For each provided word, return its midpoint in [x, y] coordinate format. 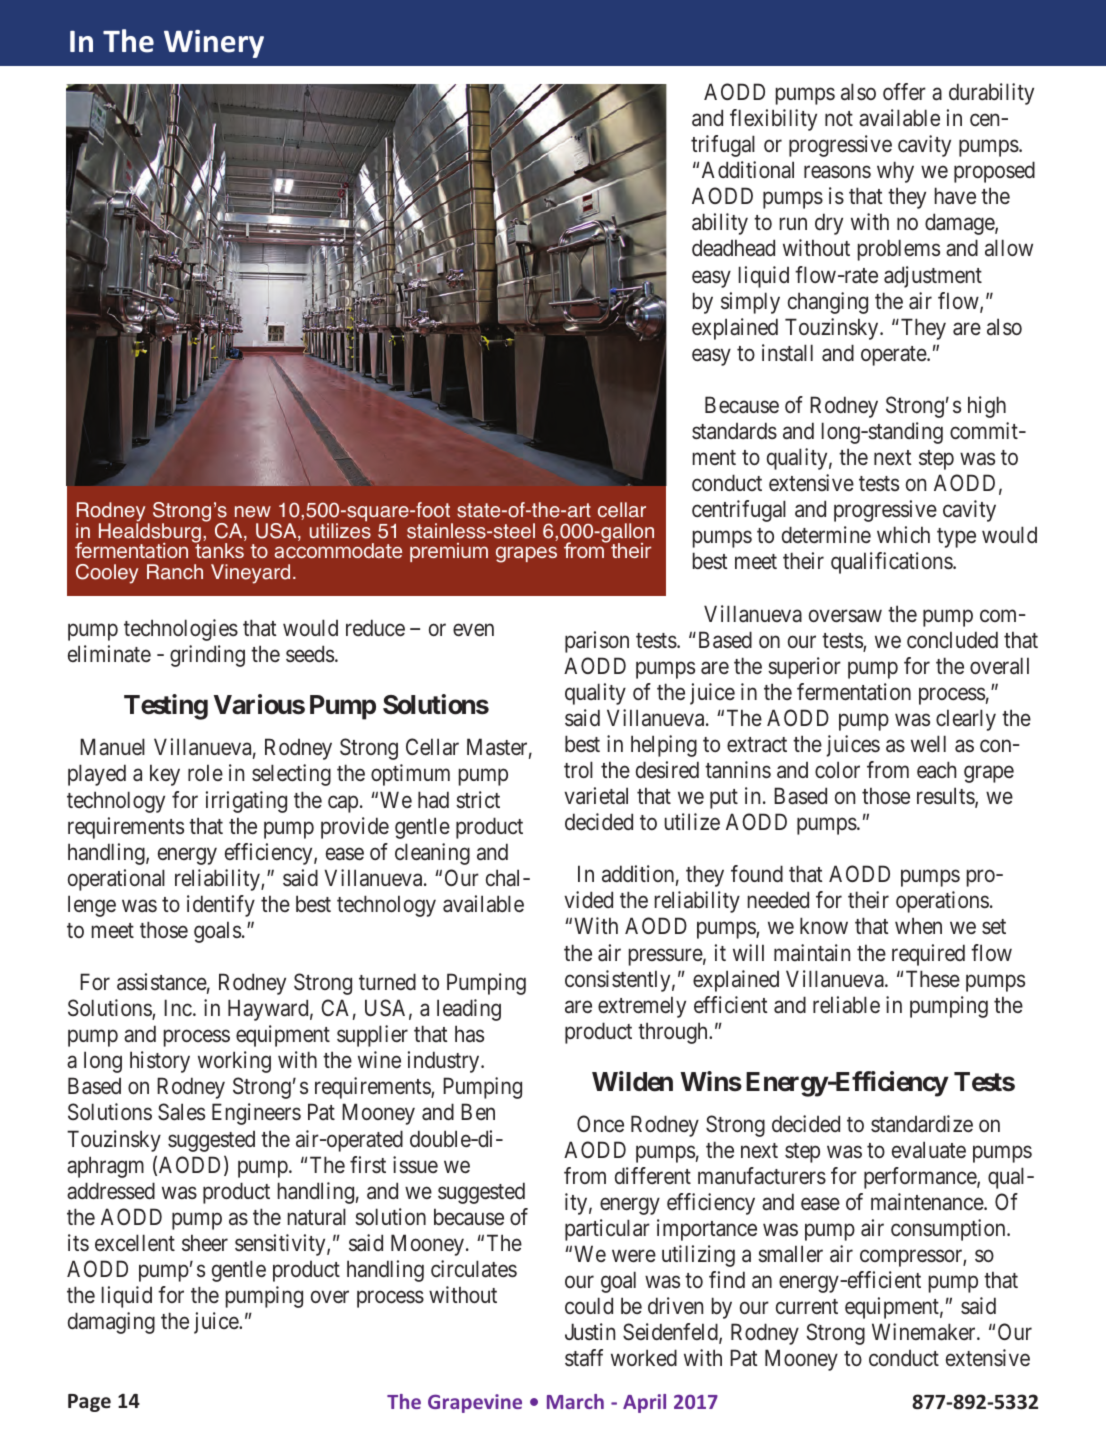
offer [904, 92]
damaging [111, 1323]
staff [584, 1358]
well [928, 743]
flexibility [773, 120]
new [253, 512]
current [807, 1306]
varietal [596, 796]
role [205, 772]
